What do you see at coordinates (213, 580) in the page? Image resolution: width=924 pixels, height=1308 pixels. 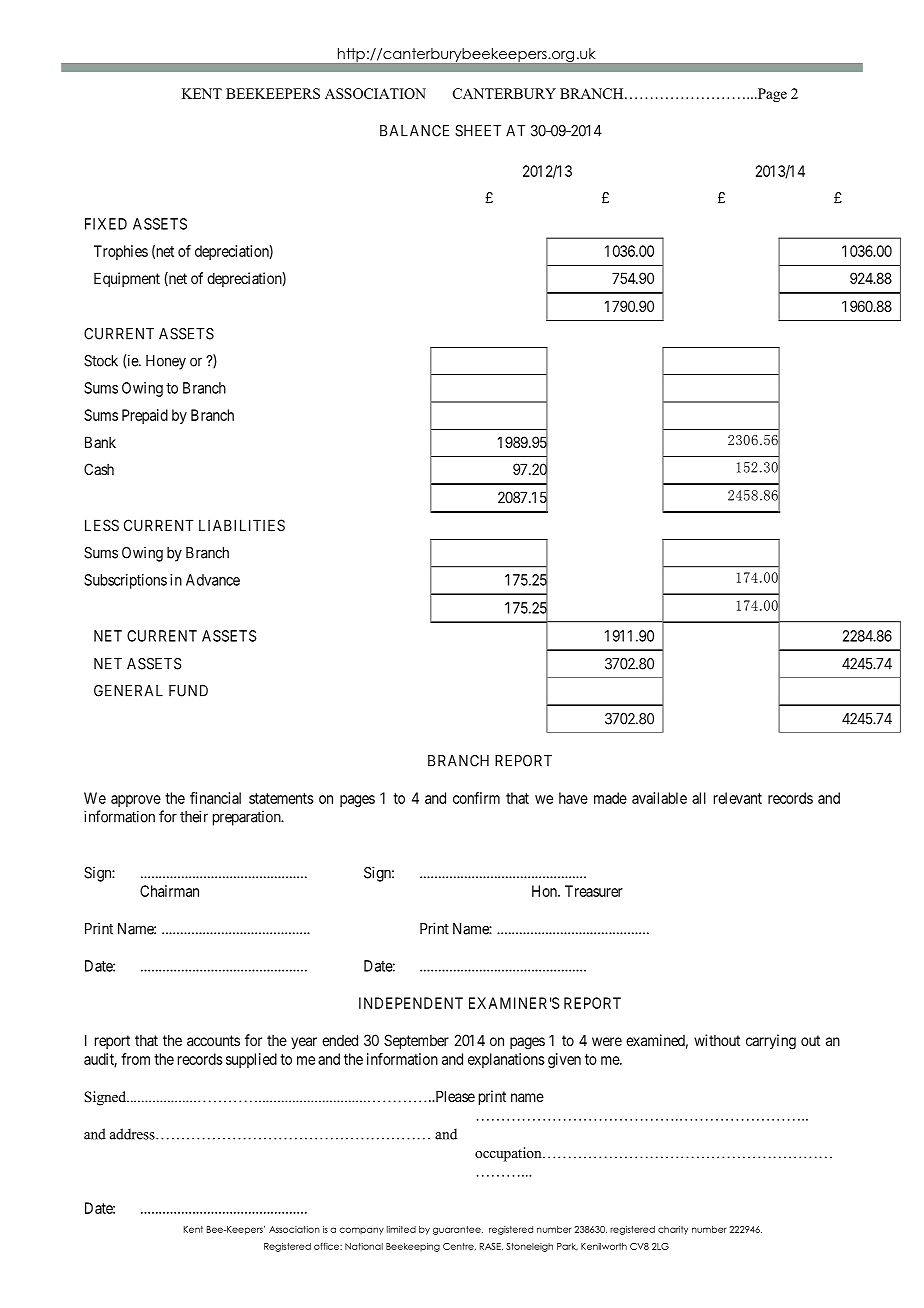 I see `Advance` at bounding box center [213, 580].
